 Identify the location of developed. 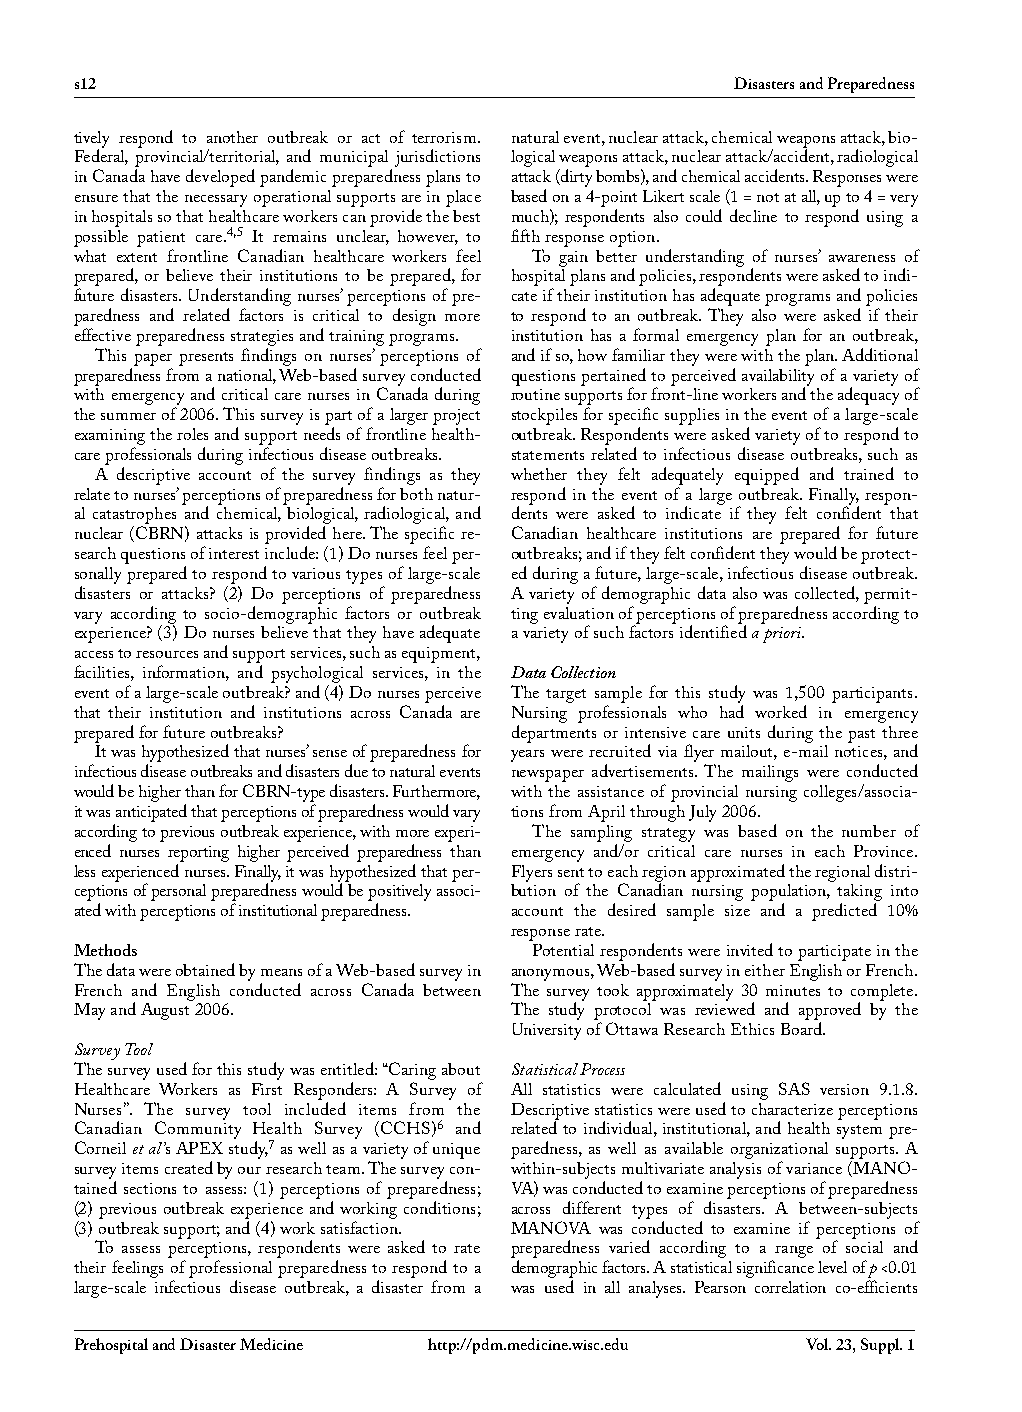
(220, 178).
